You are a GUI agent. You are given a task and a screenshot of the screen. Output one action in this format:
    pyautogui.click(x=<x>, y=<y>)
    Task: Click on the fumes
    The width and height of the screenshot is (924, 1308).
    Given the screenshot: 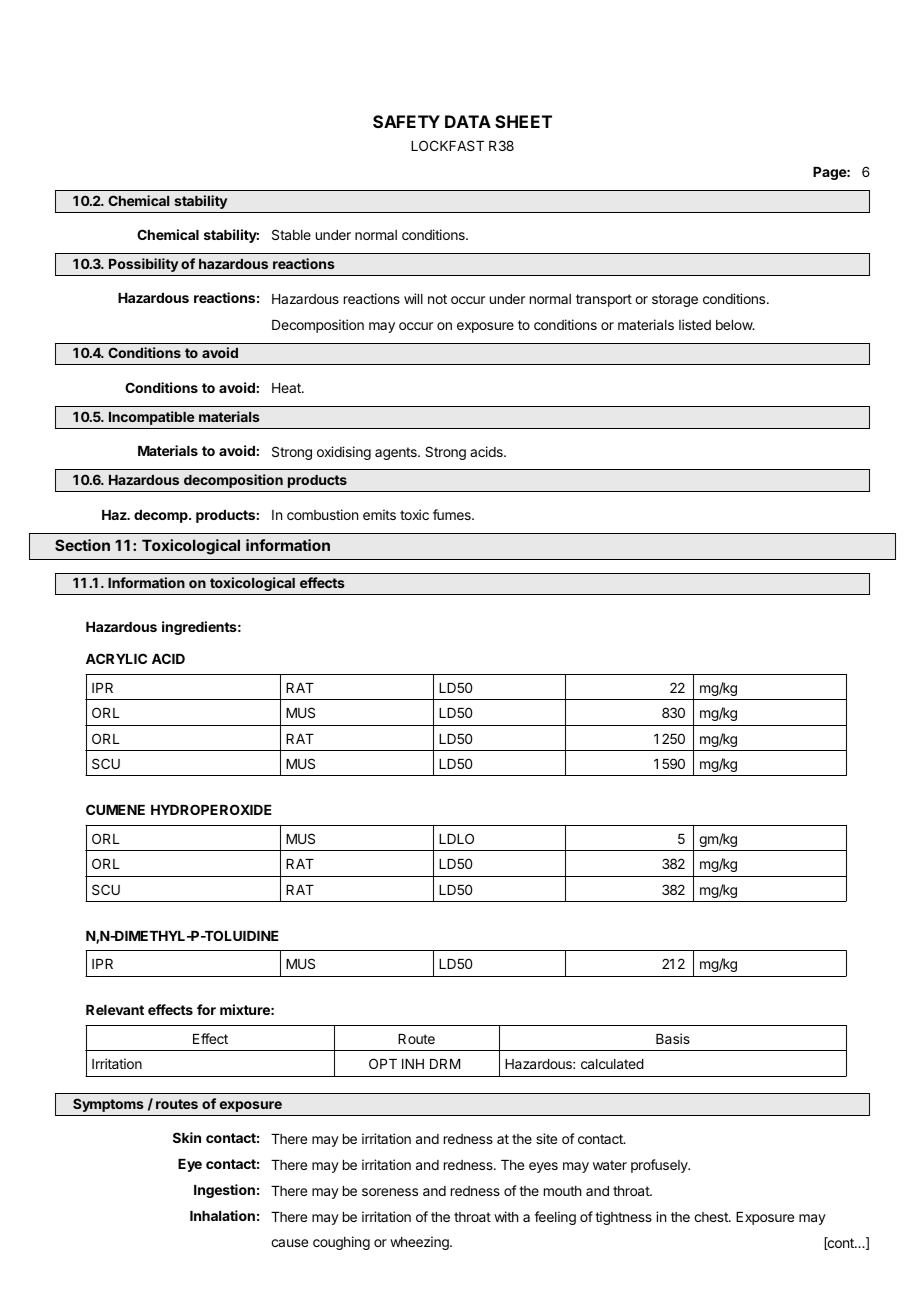 What is the action you would take?
    pyautogui.click(x=453, y=514)
